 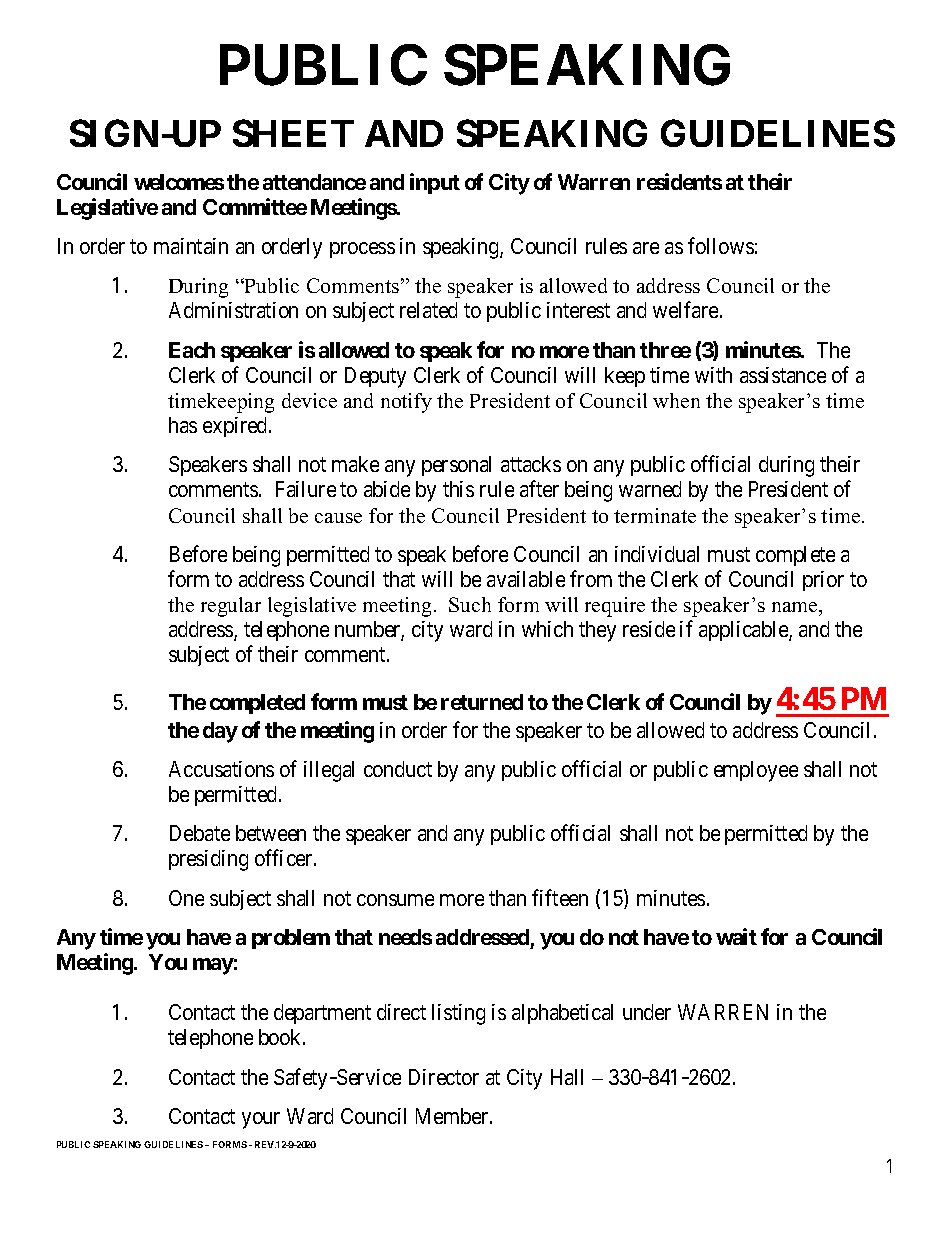 What do you see at coordinates (470, 604) in the screenshot?
I see `Such` at bounding box center [470, 604].
